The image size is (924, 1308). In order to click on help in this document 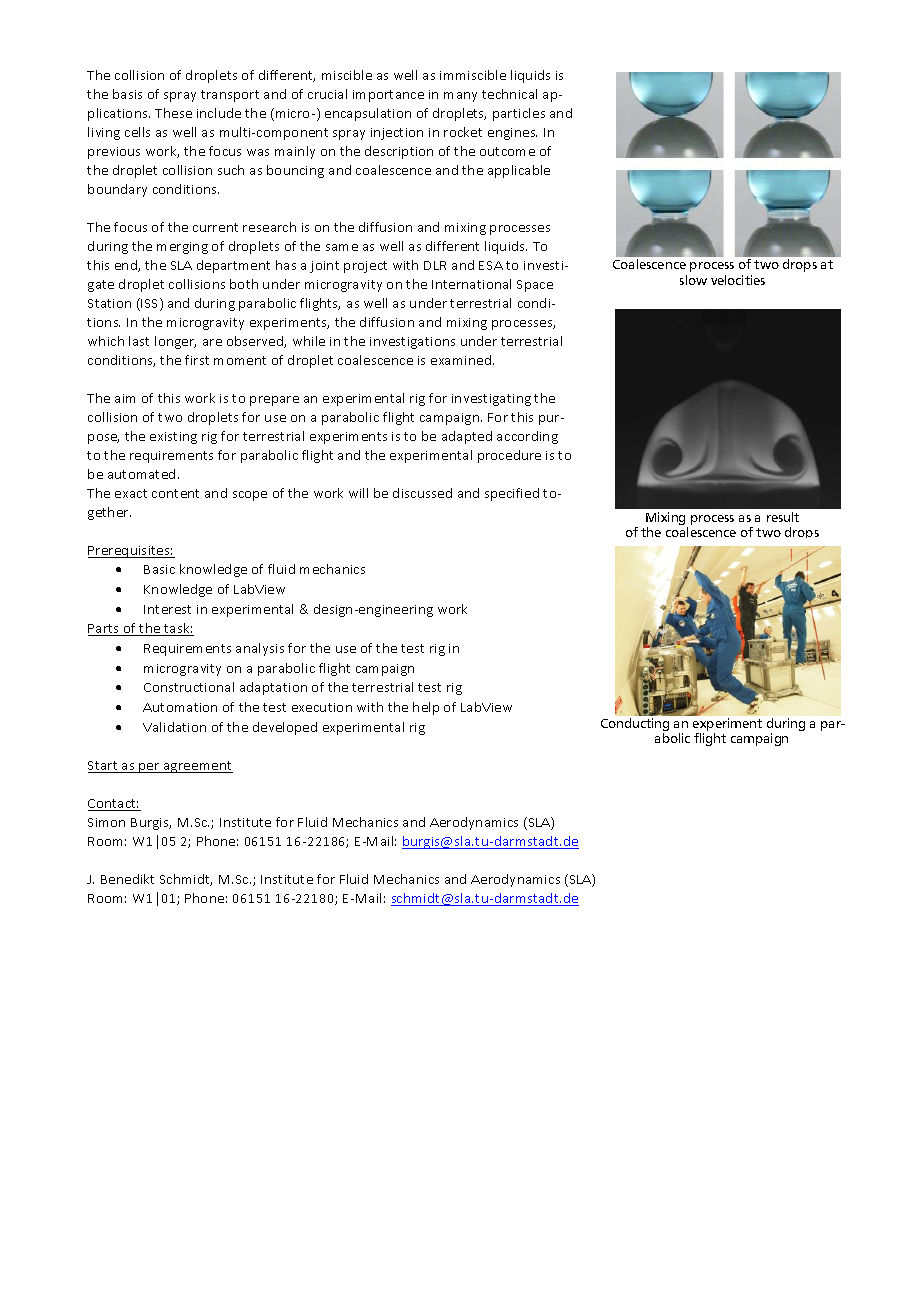, I will do `click(426, 708)`.
